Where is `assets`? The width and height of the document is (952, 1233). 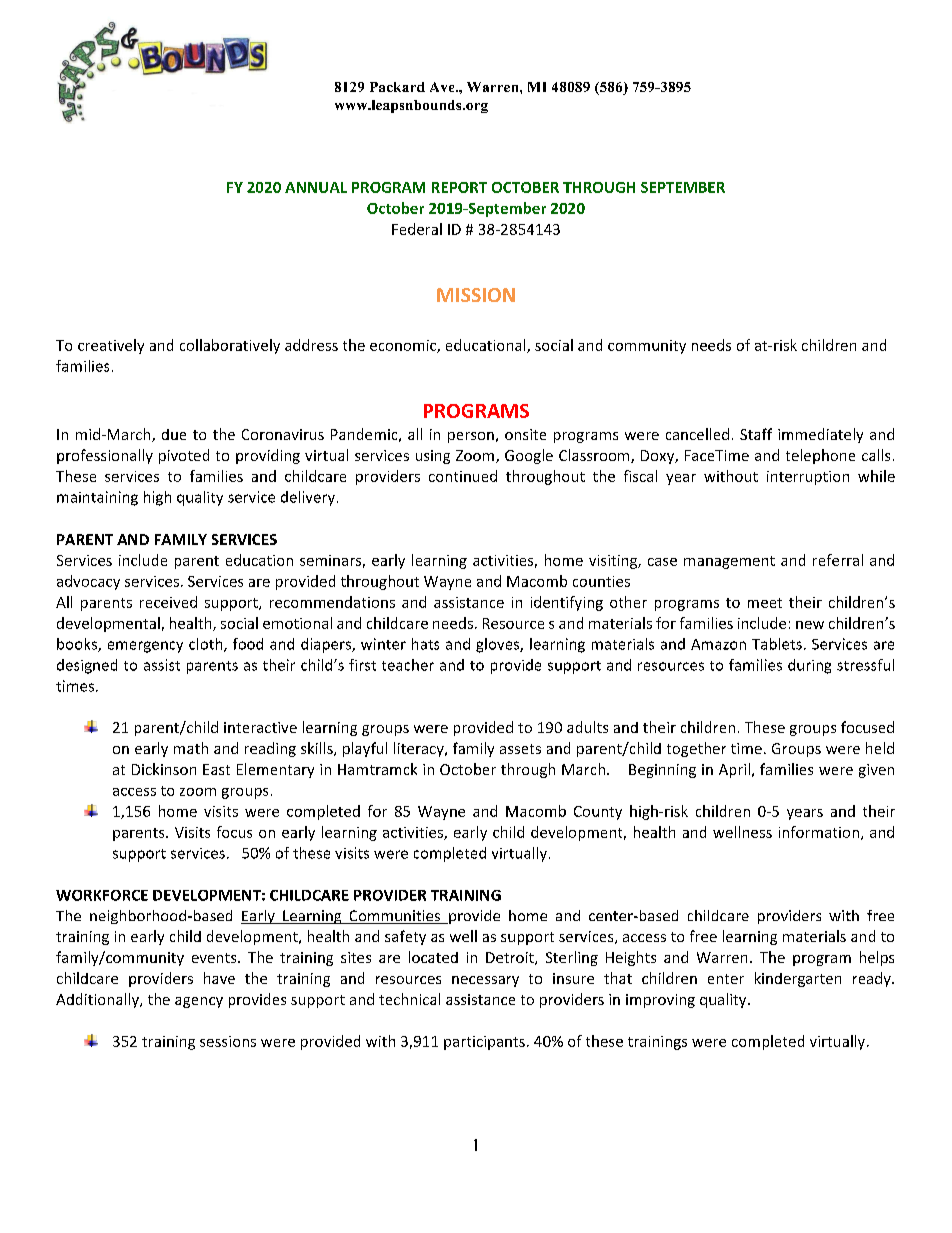 assets is located at coordinates (520, 749).
